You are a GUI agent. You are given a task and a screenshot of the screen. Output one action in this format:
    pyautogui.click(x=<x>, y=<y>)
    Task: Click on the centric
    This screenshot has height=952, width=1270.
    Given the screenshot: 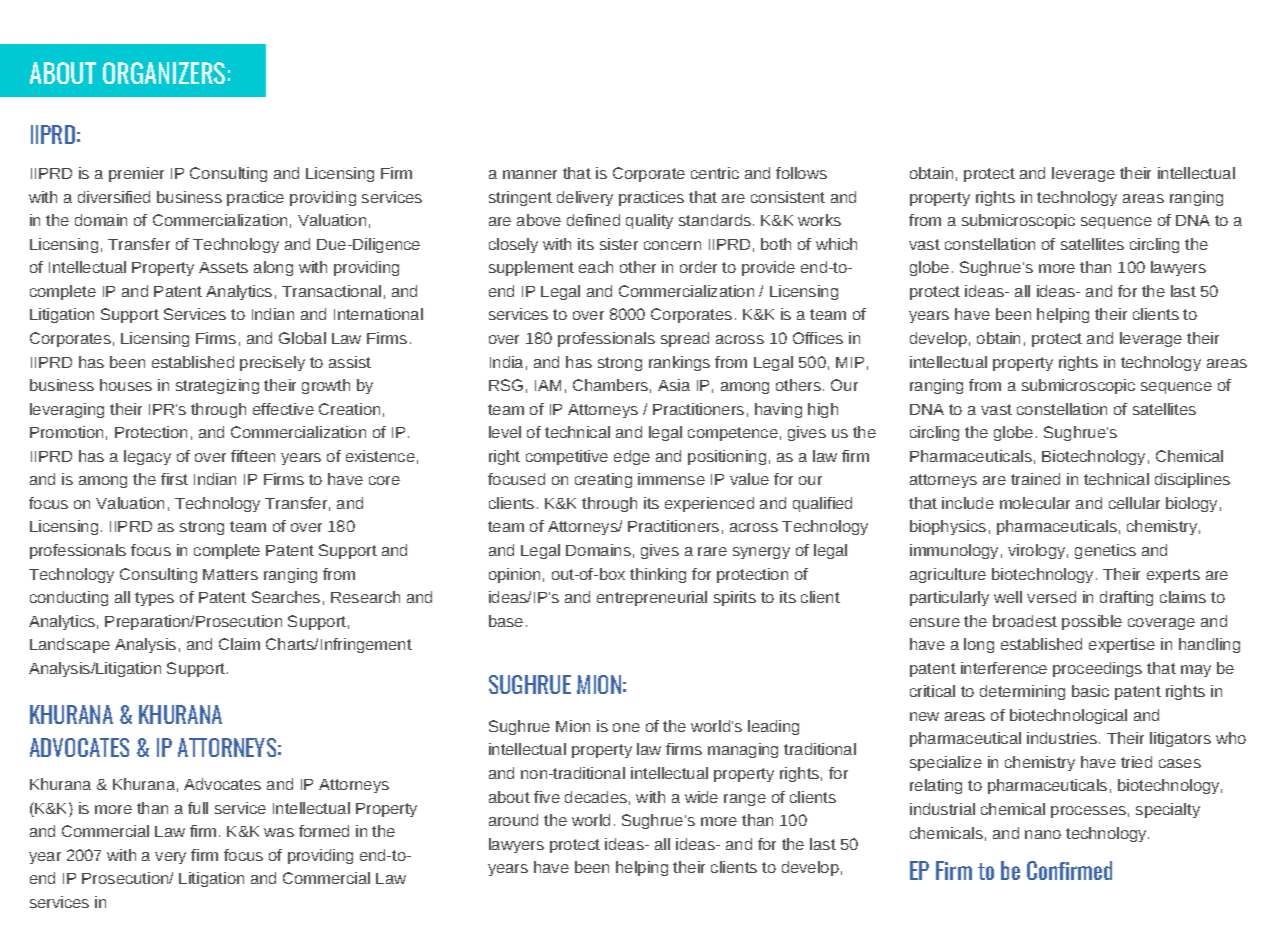 What is the action you would take?
    pyautogui.click(x=715, y=173)
